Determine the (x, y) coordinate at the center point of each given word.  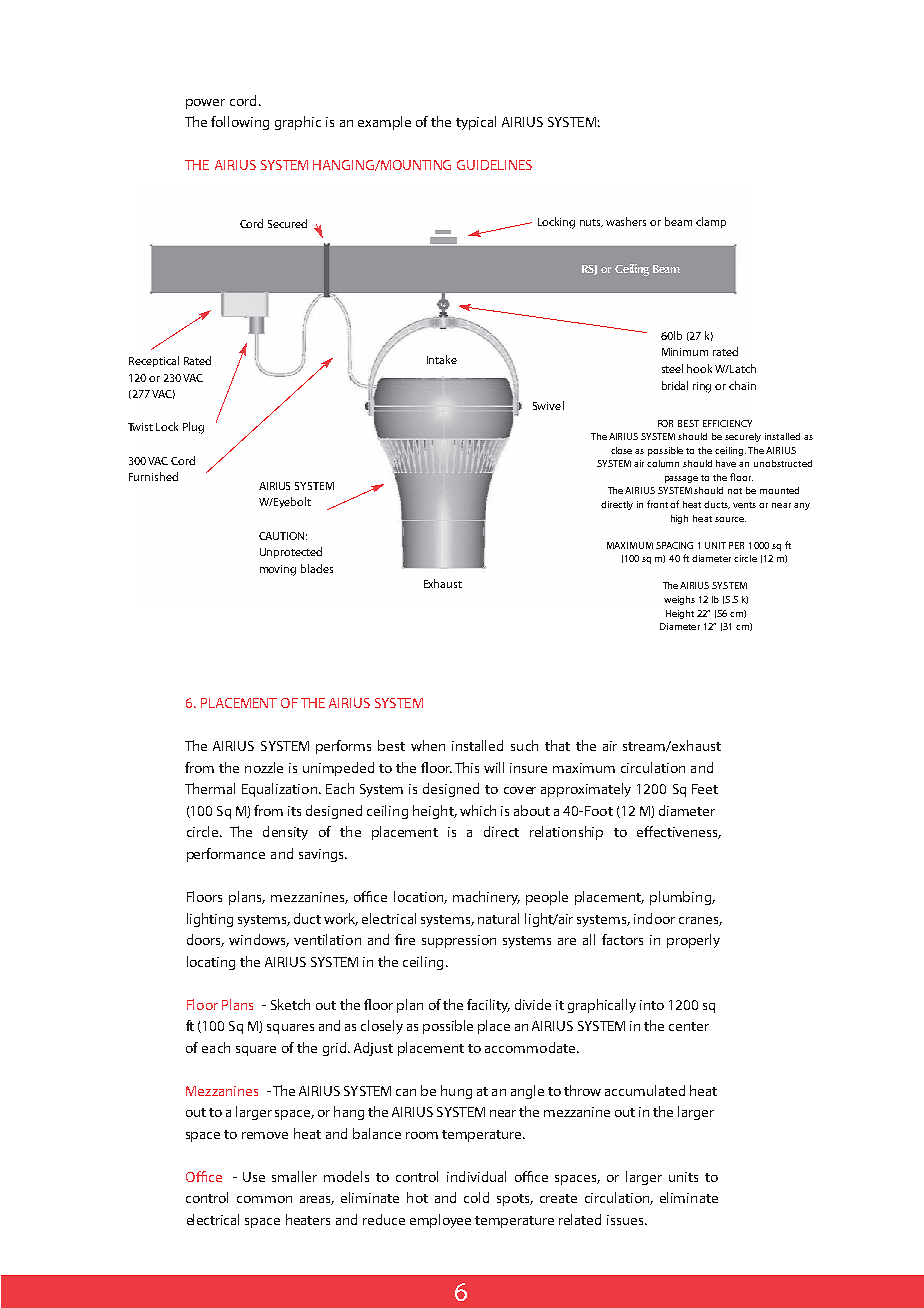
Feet (705, 789)
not (735, 491)
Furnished (153, 476)
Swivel (548, 405)
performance (226, 855)
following (240, 123)
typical (476, 123)
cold (476, 1197)
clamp (711, 222)
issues (626, 1220)
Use (254, 1177)
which (478, 810)
